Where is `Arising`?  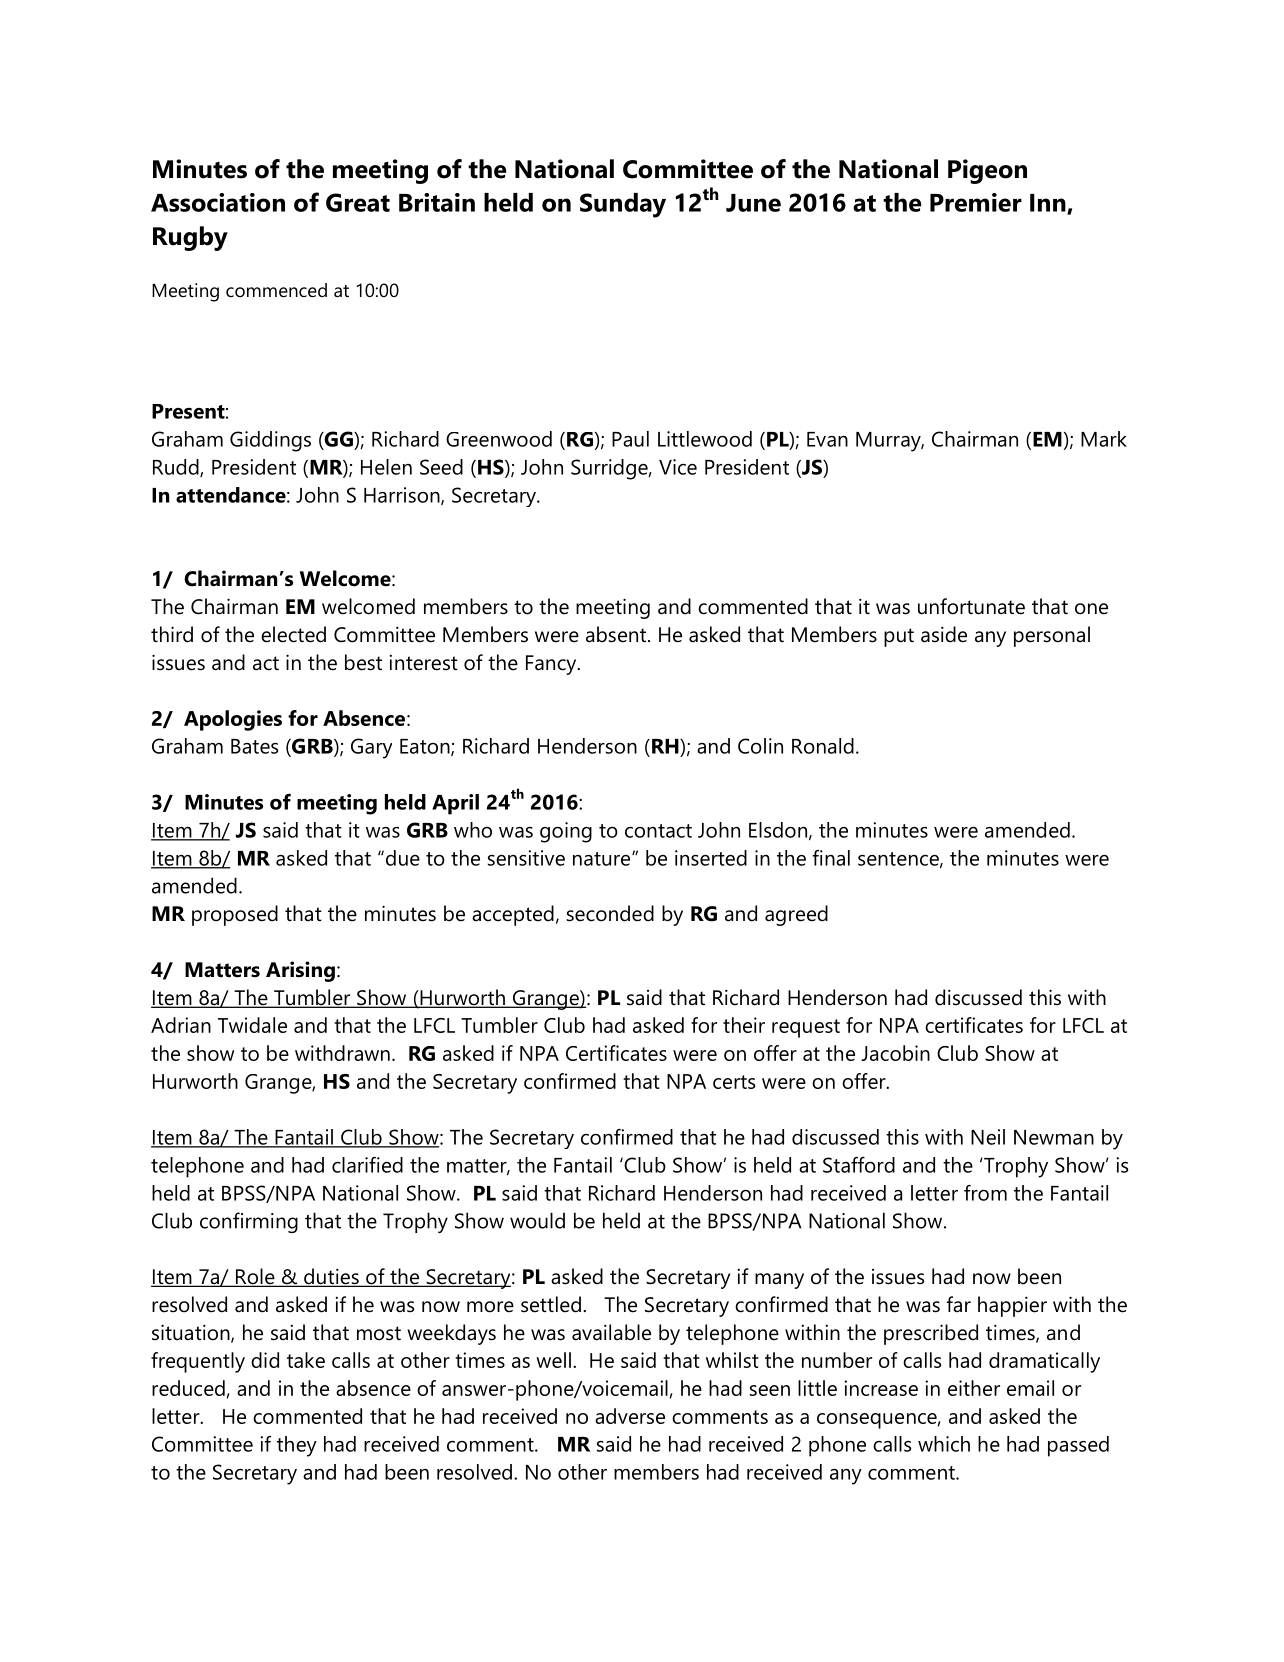 Arising is located at coordinates (300, 971).
